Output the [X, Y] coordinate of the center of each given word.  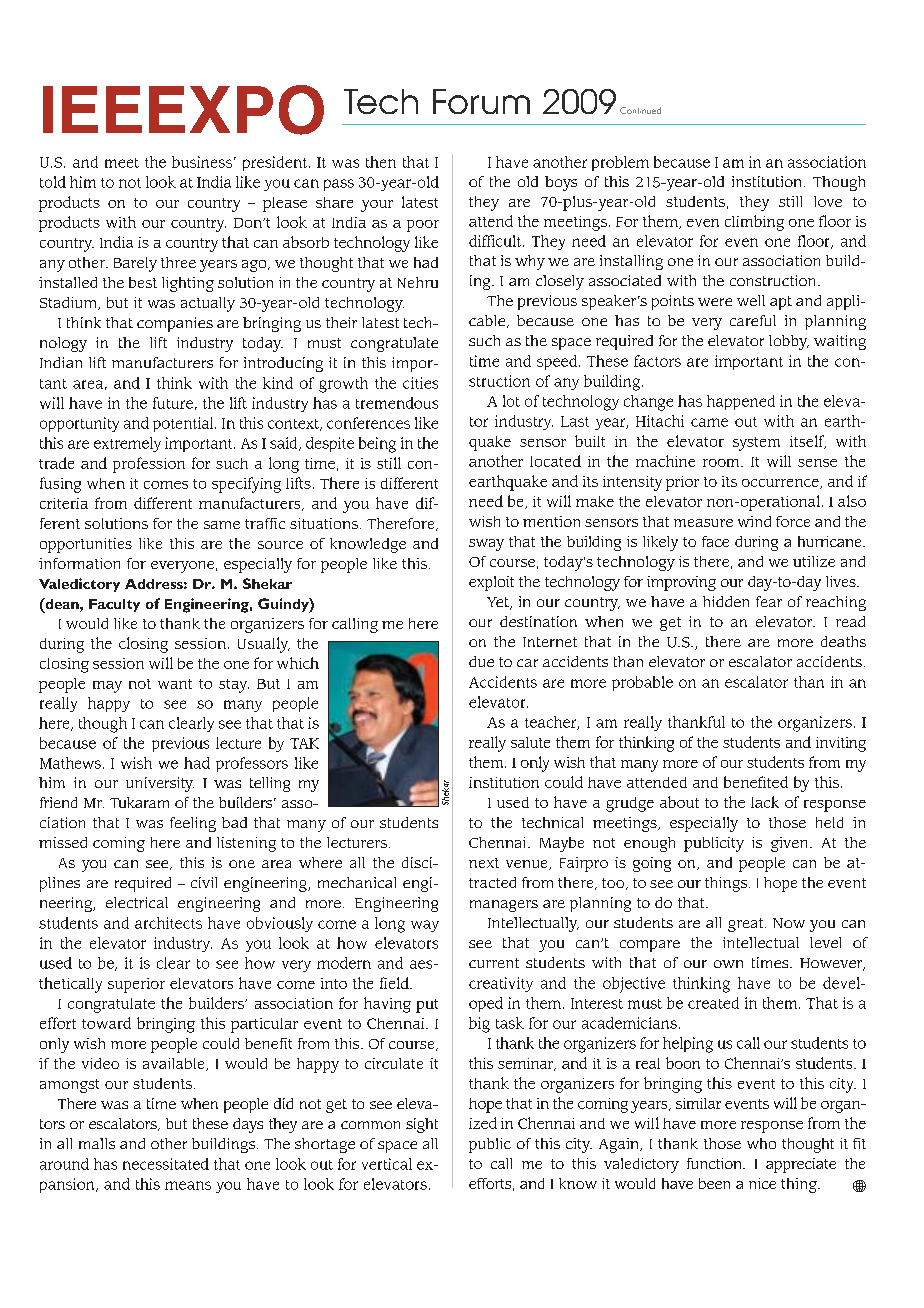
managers [504, 906]
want [175, 684]
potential [184, 424]
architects [168, 923]
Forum [481, 101]
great [747, 925]
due [481, 661]
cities [420, 383]
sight [422, 1125]
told [53, 182]
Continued [640, 110]
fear [769, 601]
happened [741, 402]
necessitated [166, 1164]
